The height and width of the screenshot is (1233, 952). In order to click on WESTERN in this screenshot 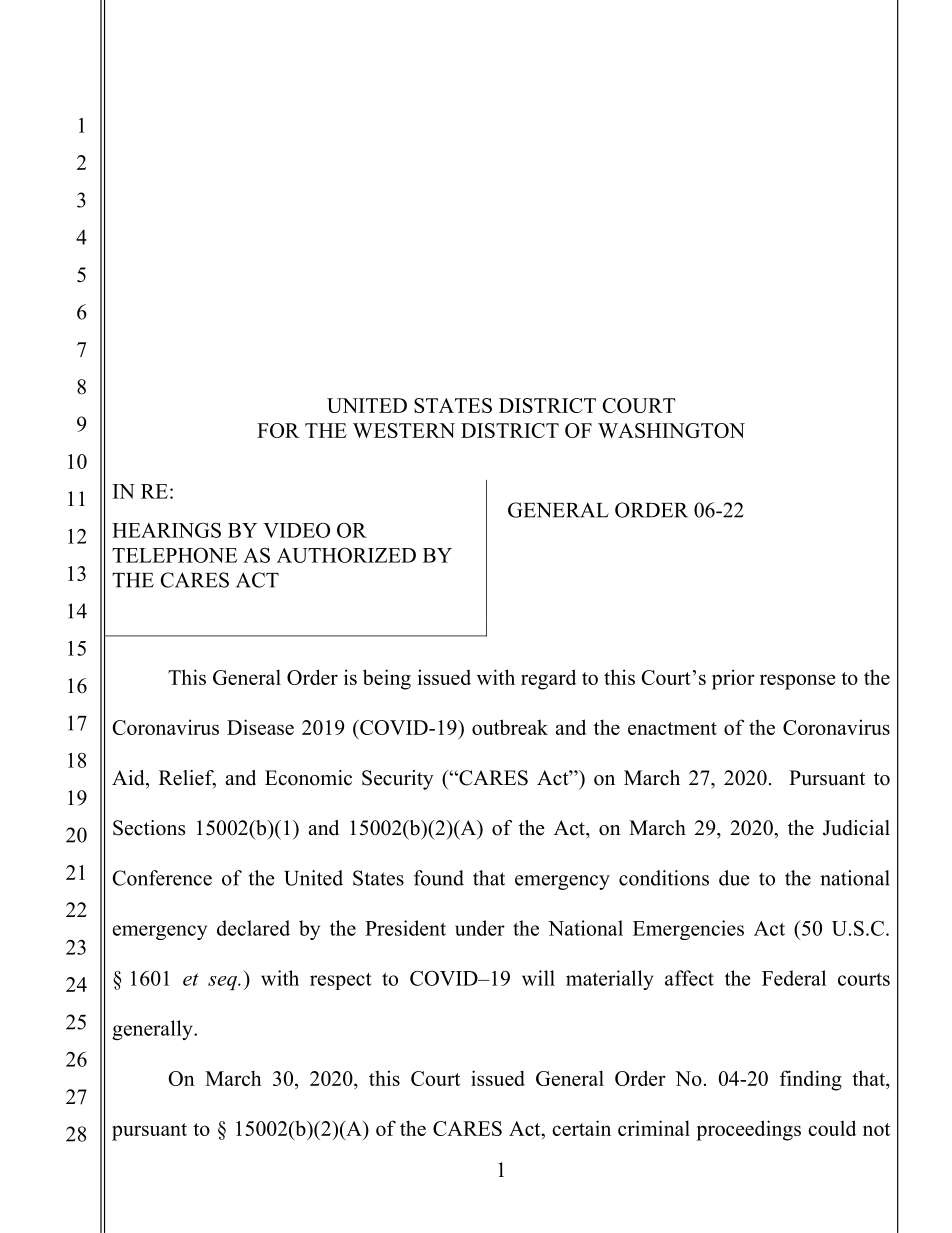, I will do `click(404, 430)`.
